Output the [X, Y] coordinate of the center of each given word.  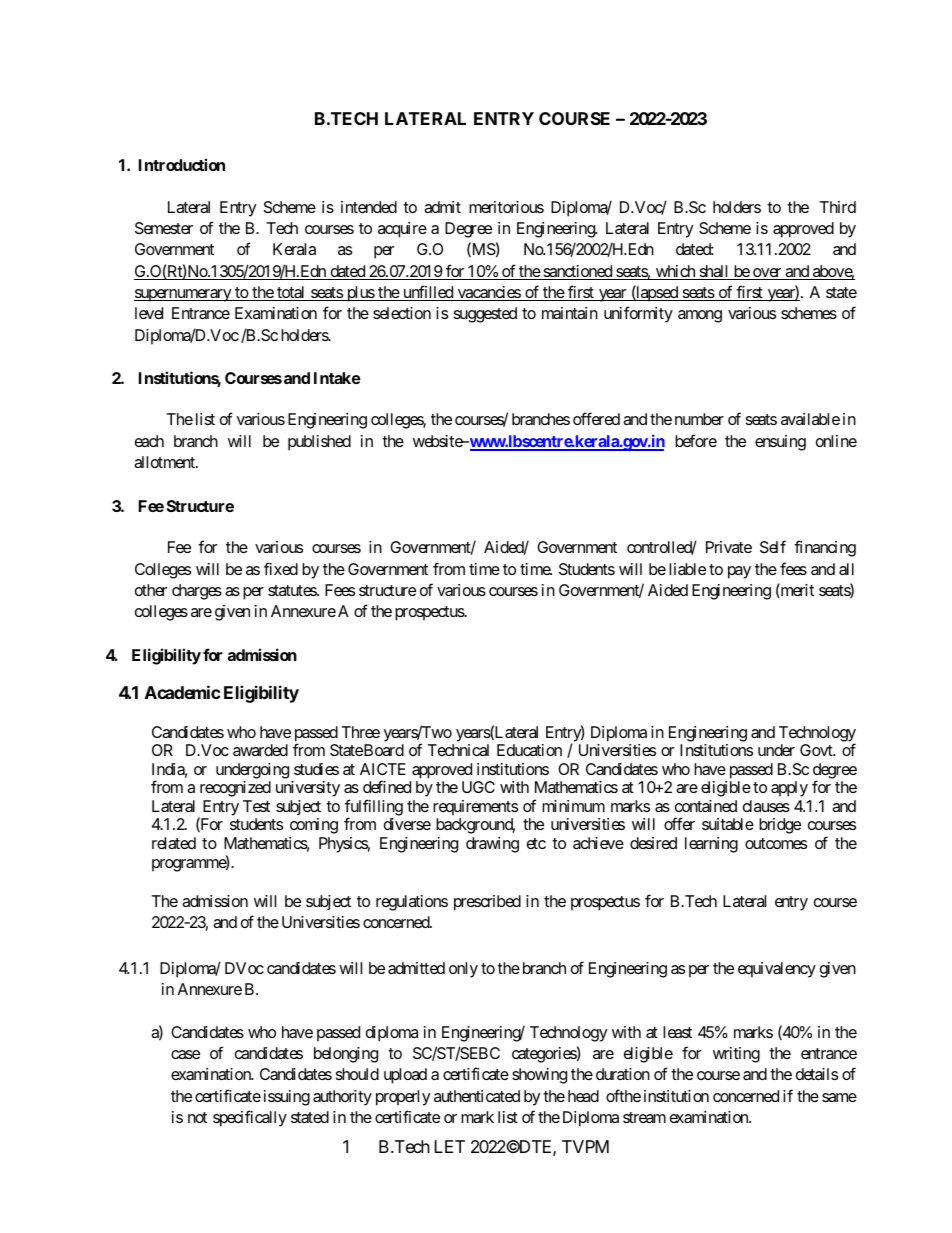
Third [838, 207]
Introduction [182, 164]
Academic [182, 692]
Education [529, 750]
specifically [250, 1118]
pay [739, 572]
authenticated [477, 1096]
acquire [402, 230]
